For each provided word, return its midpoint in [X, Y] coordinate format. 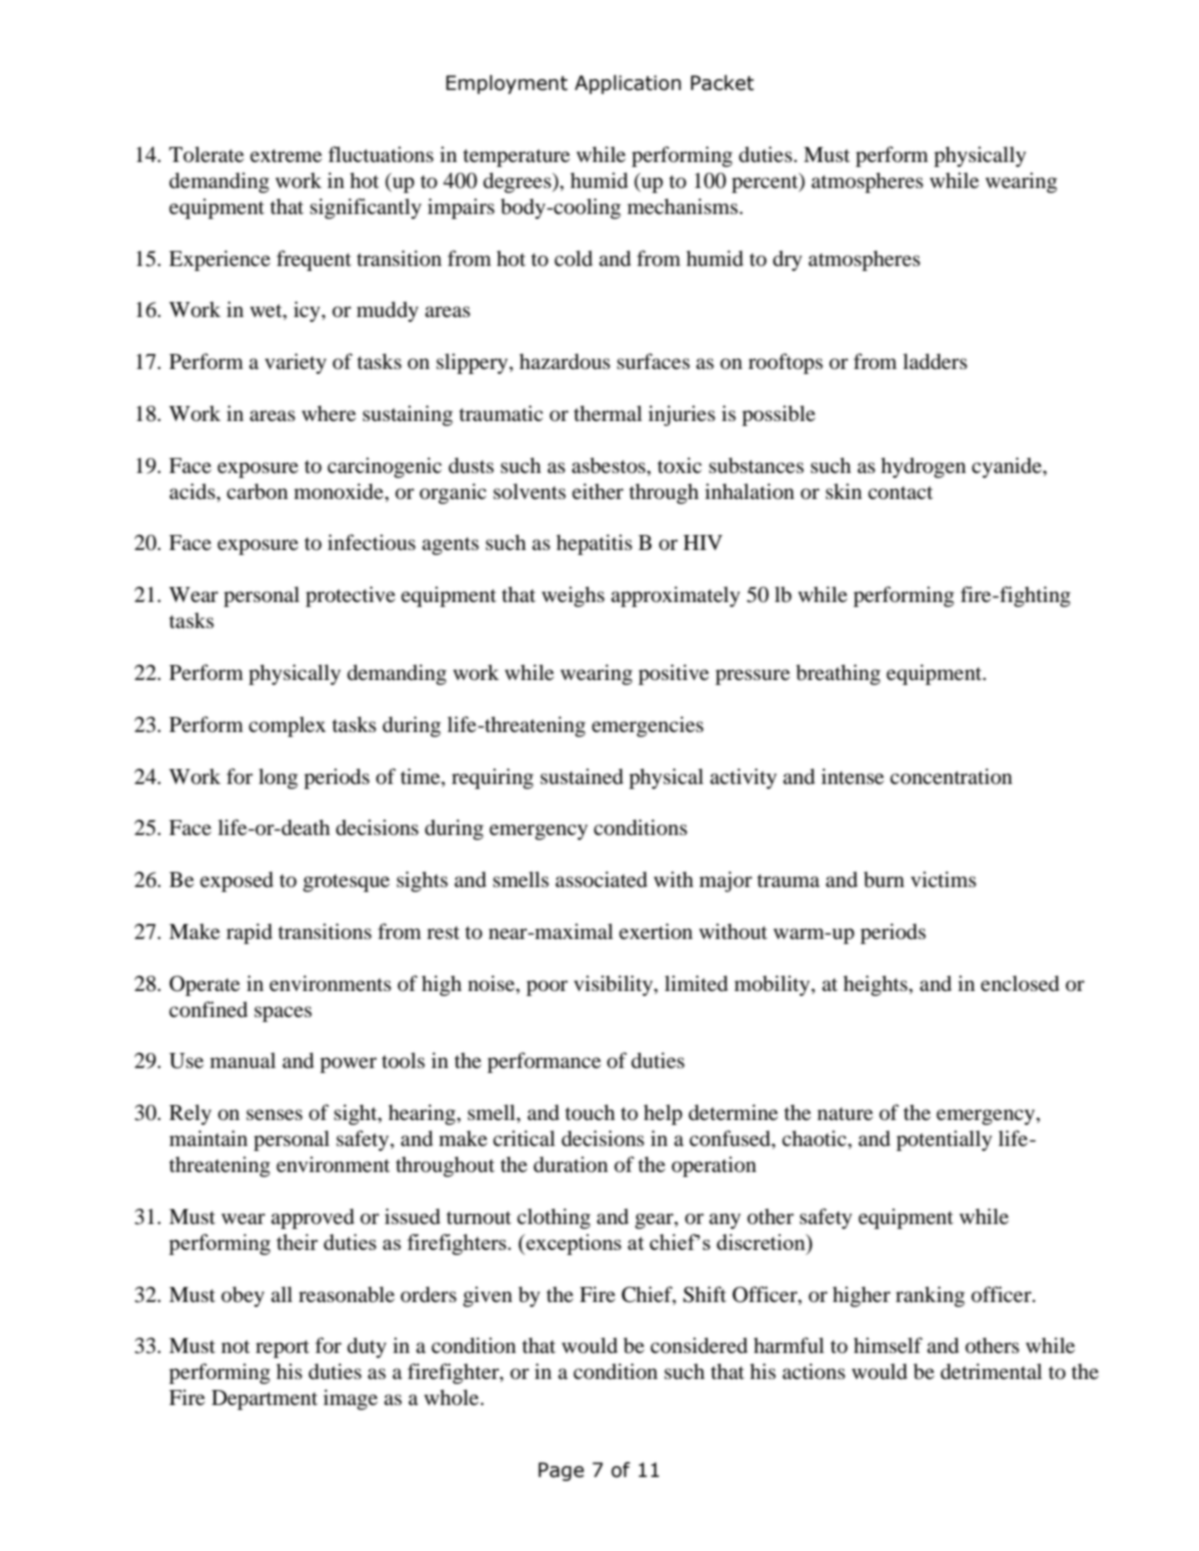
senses [274, 1115]
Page [561, 1471]
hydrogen [923, 467]
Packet [722, 83]
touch [590, 1112]
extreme [286, 156]
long [278, 778]
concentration [951, 776]
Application [628, 84]
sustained [581, 776]
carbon [257, 491]
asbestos [610, 466]
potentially [944, 1140]
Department [265, 1400]
